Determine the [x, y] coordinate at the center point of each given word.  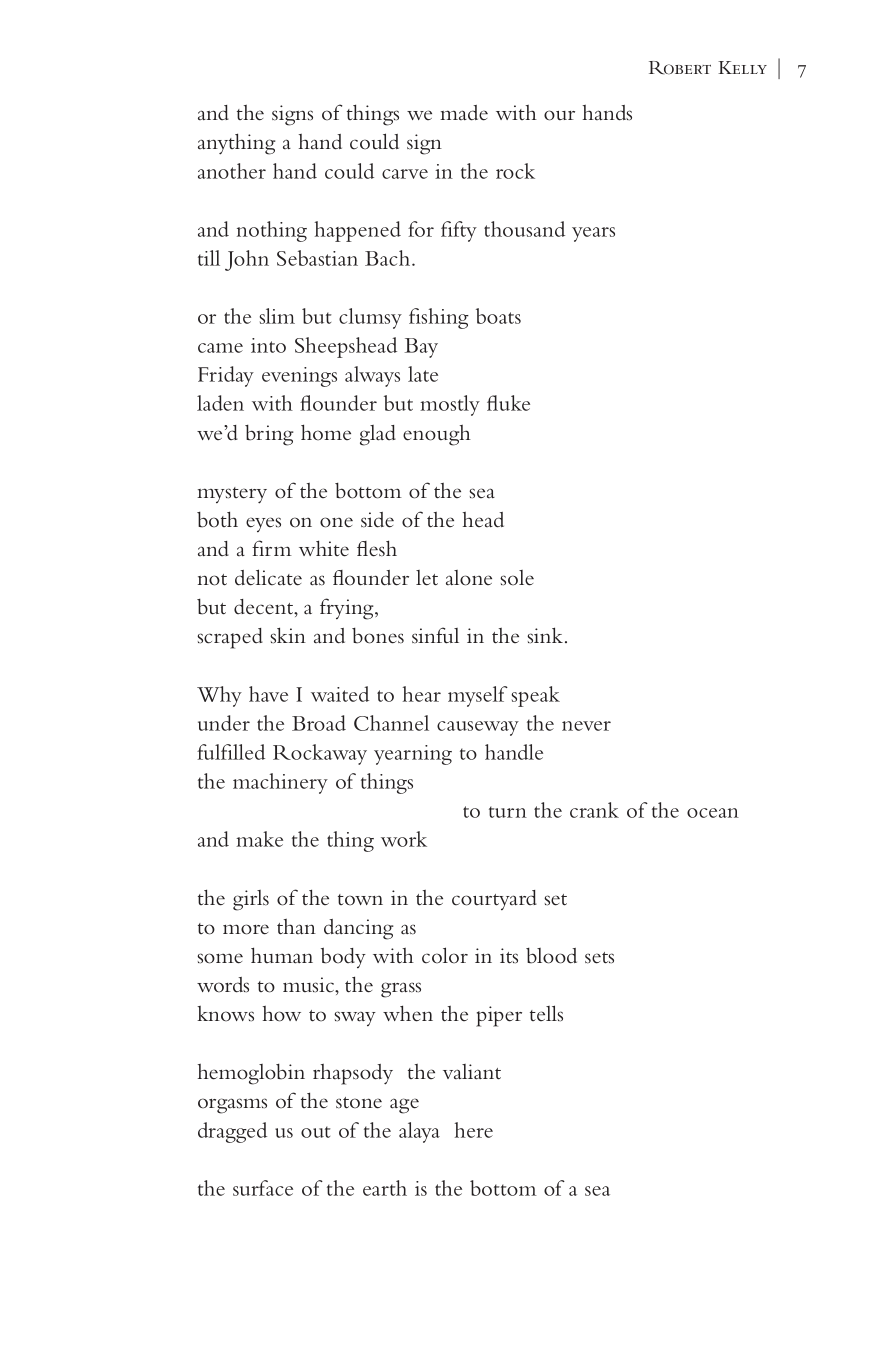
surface [263, 1188]
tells [546, 1013]
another [232, 171]
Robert [680, 68]
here [474, 1130]
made [464, 113]
